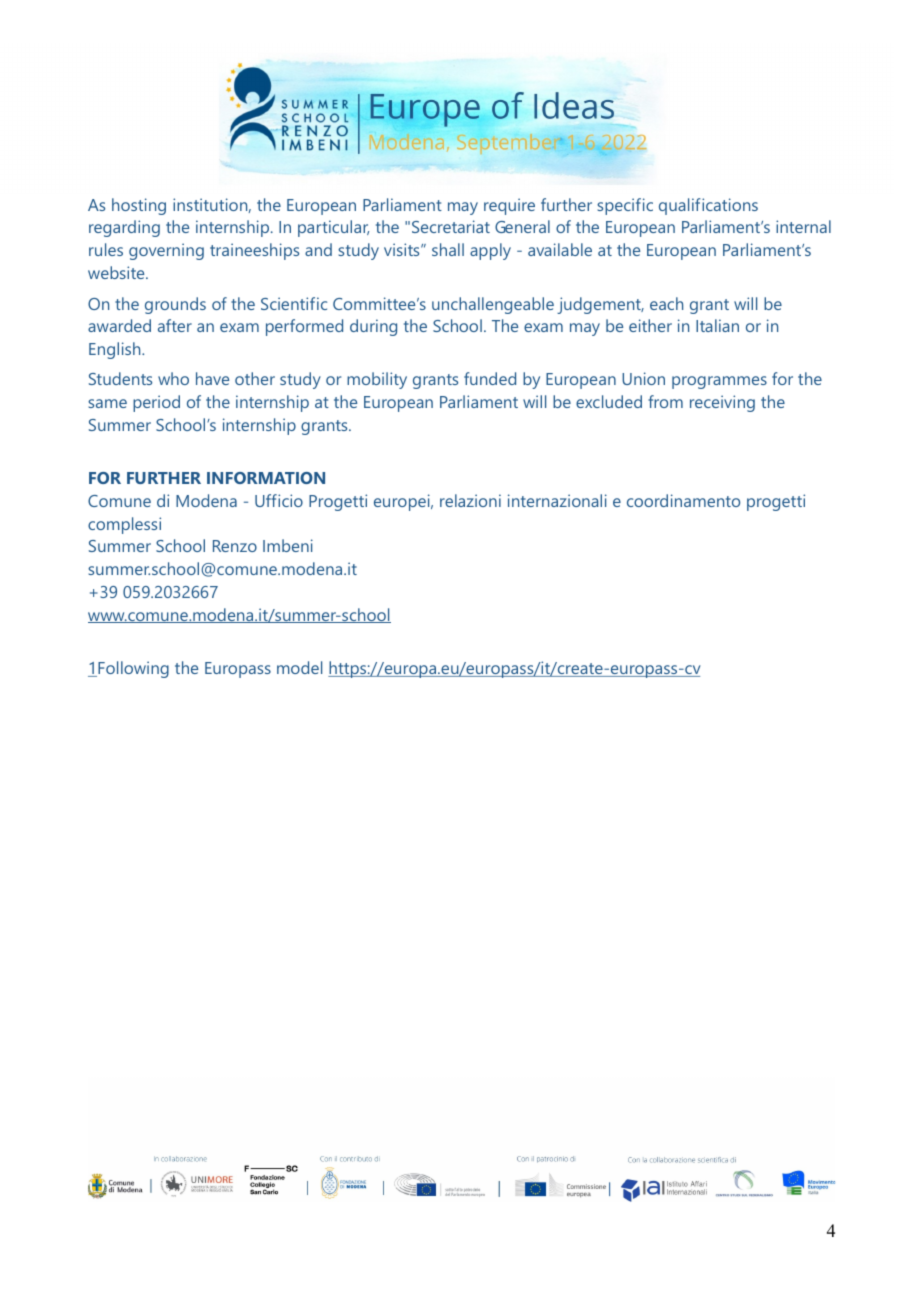 The width and height of the document is (924, 1308). What do you see at coordinates (451, 226) in the document?
I see `Secretariat` at bounding box center [451, 226].
